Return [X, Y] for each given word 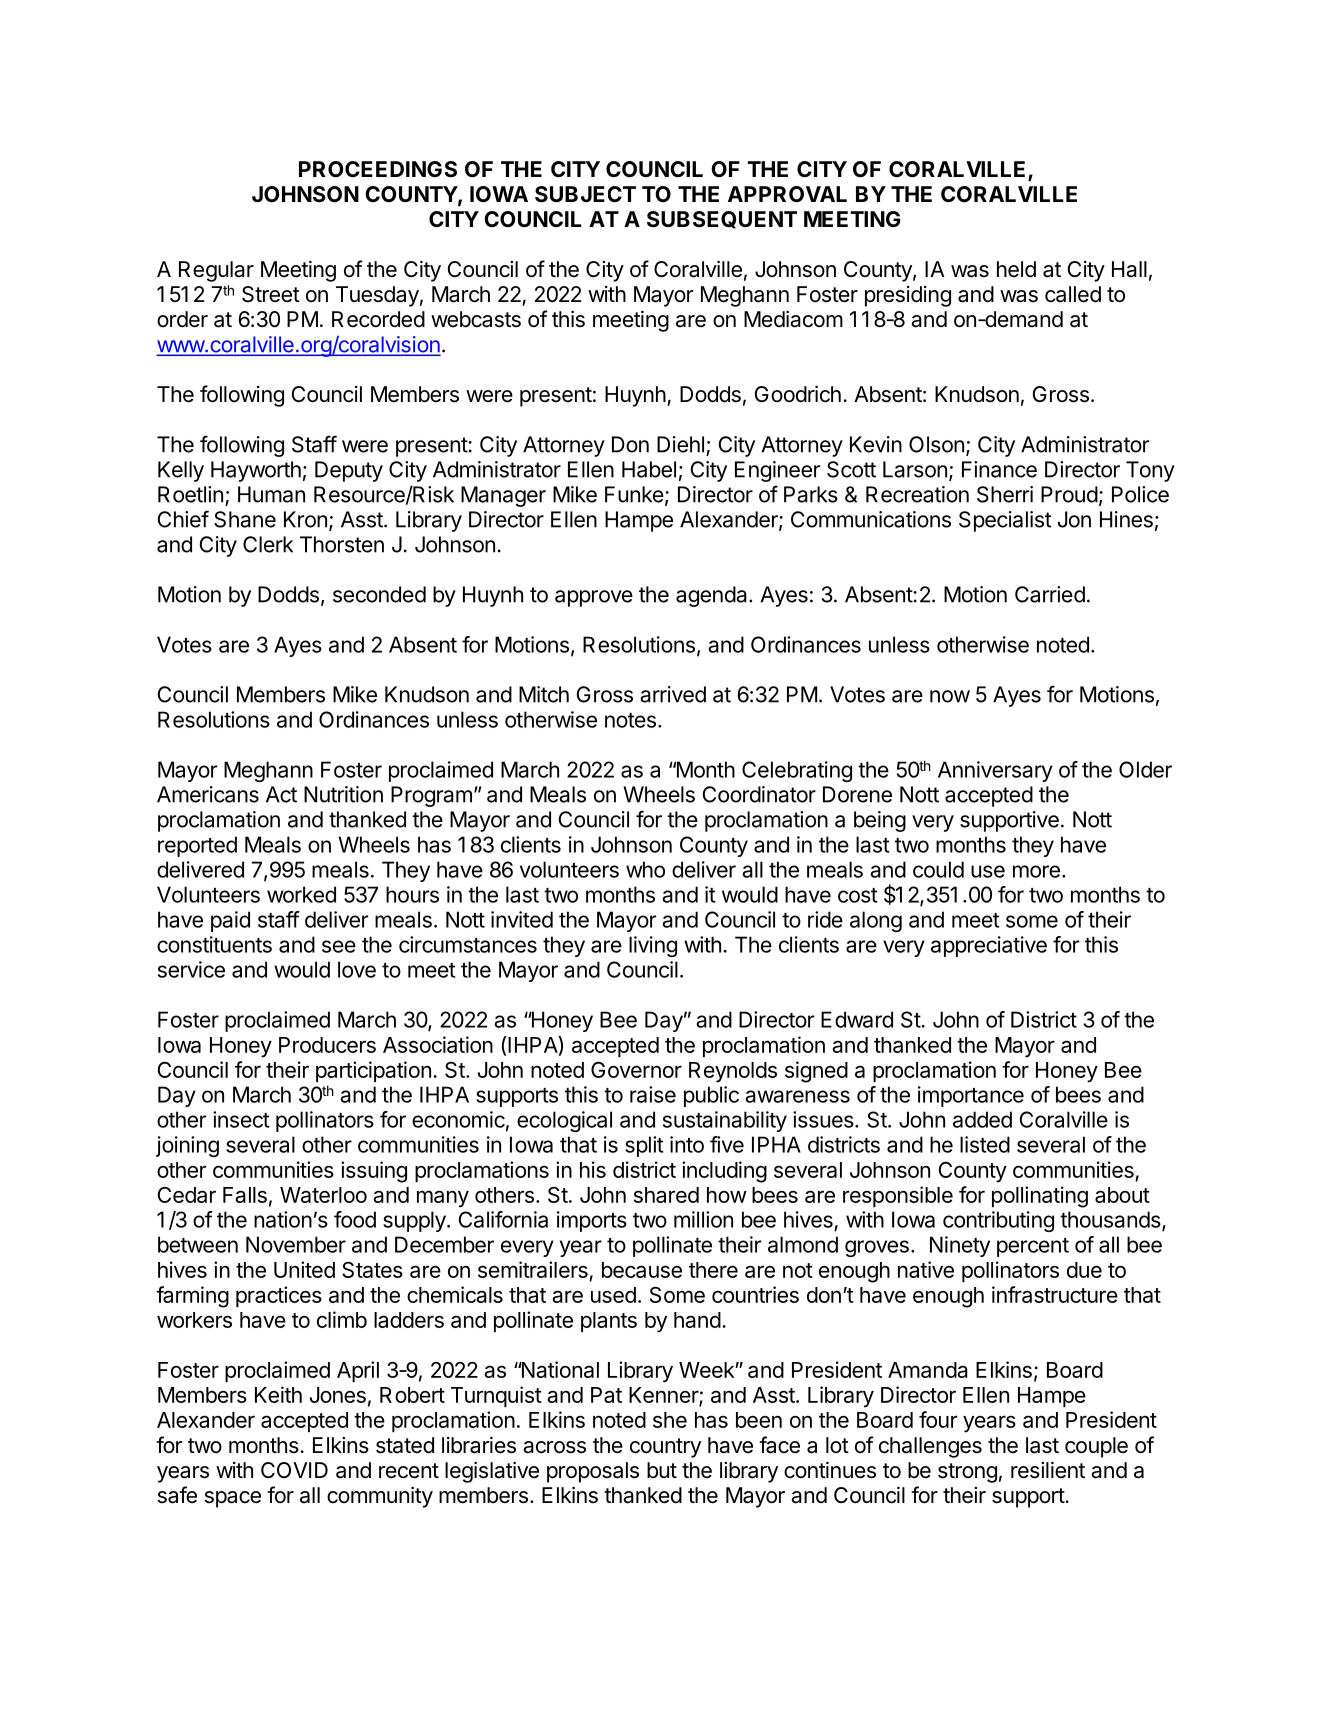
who [645, 869]
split [644, 1146]
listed [985, 1144]
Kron [305, 519]
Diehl [680, 444]
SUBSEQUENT [722, 220]
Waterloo [323, 1195]
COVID [294, 1470]
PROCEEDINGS [378, 169]
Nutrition [343, 794]
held [1016, 269]
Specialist [1005, 521]
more [1036, 871]
